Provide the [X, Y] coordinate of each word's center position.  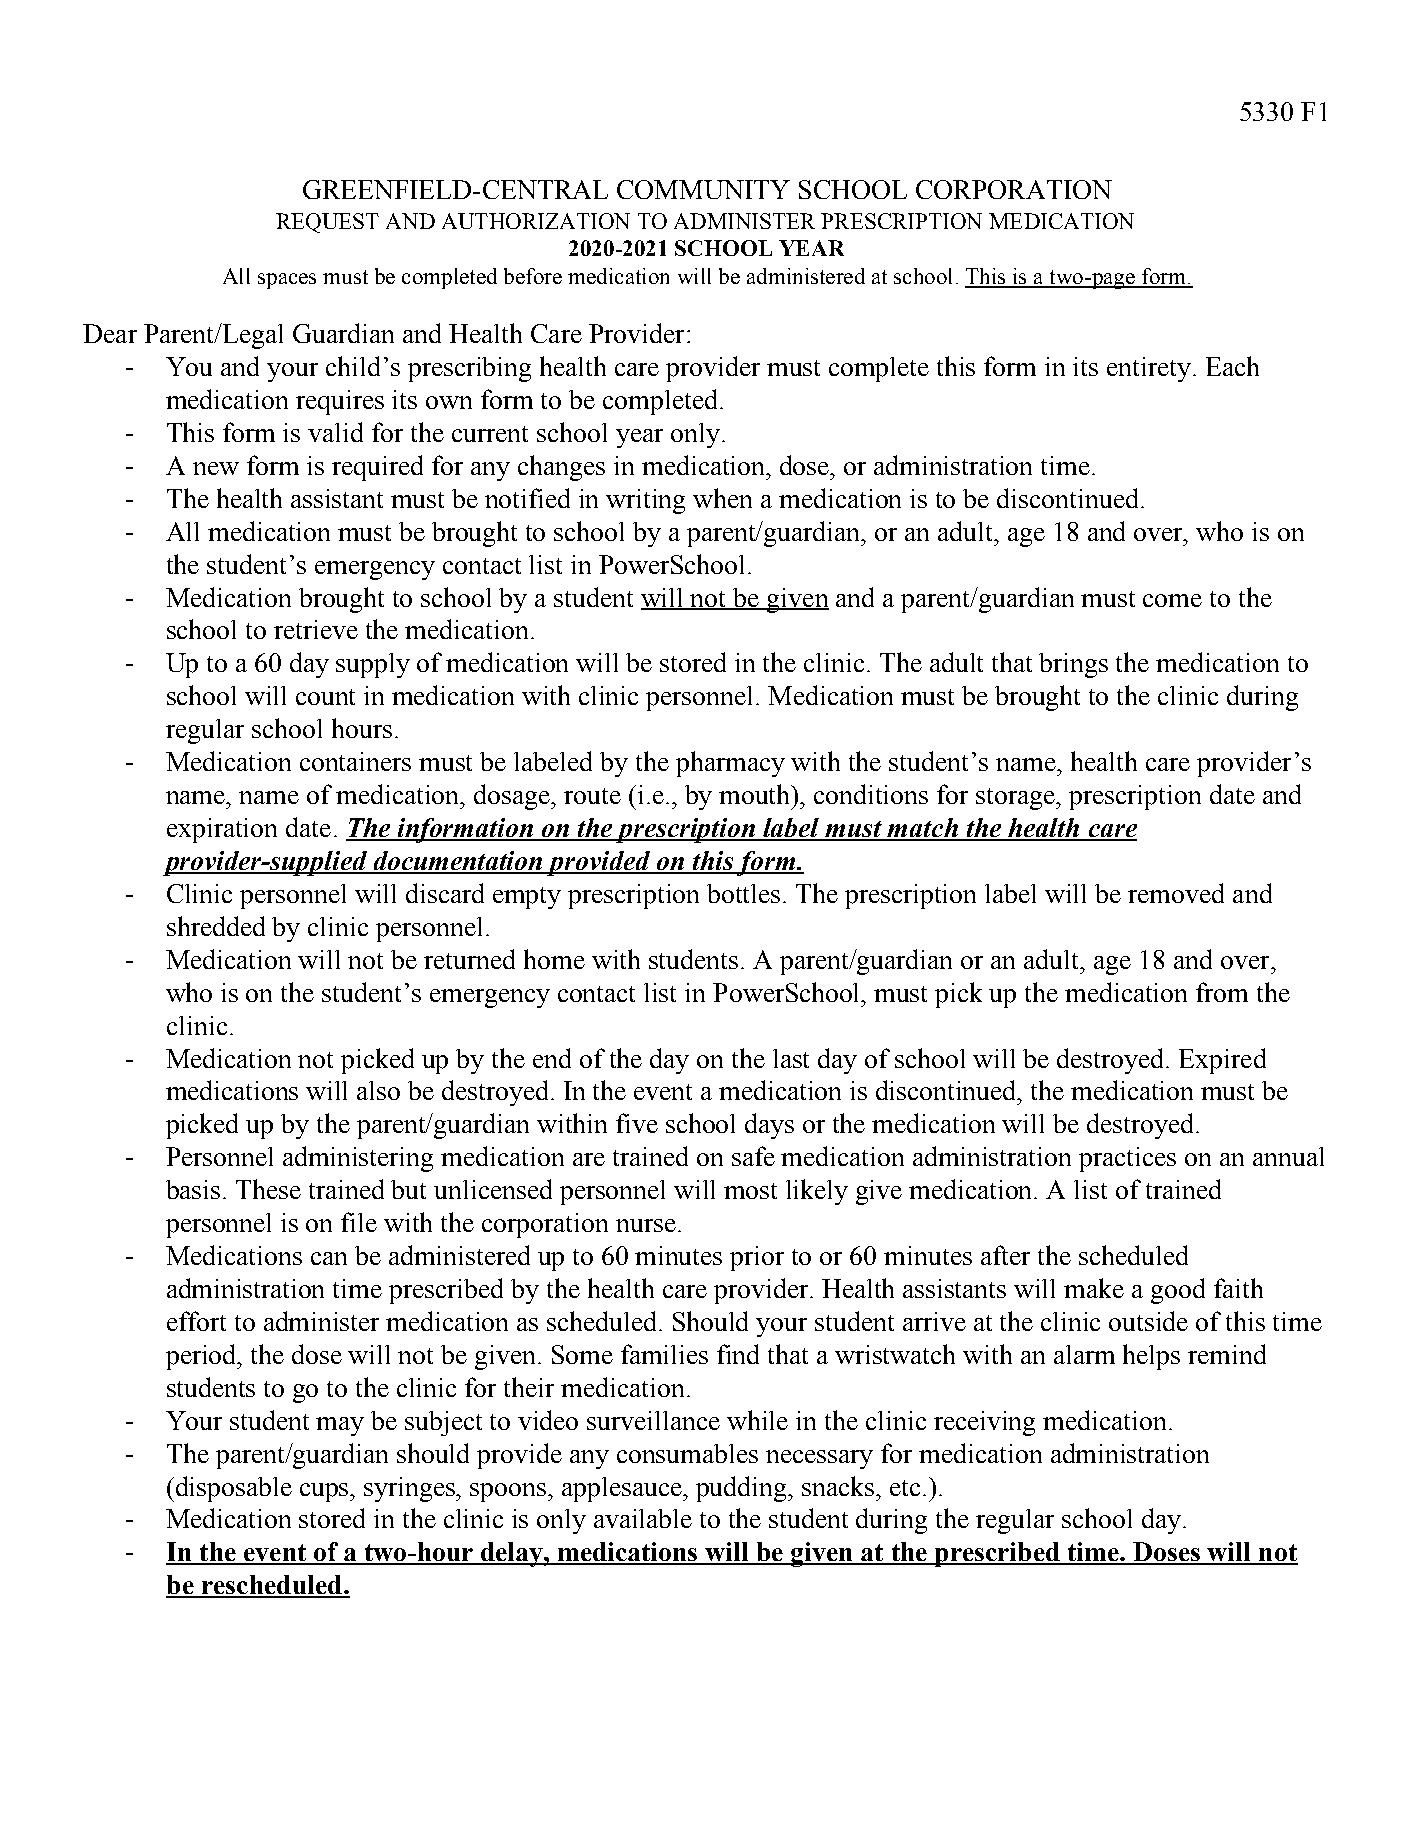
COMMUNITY [703, 189]
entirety [1149, 369]
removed [1176, 893]
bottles [743, 893]
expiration [222, 830]
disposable [234, 1489]
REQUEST [327, 223]
